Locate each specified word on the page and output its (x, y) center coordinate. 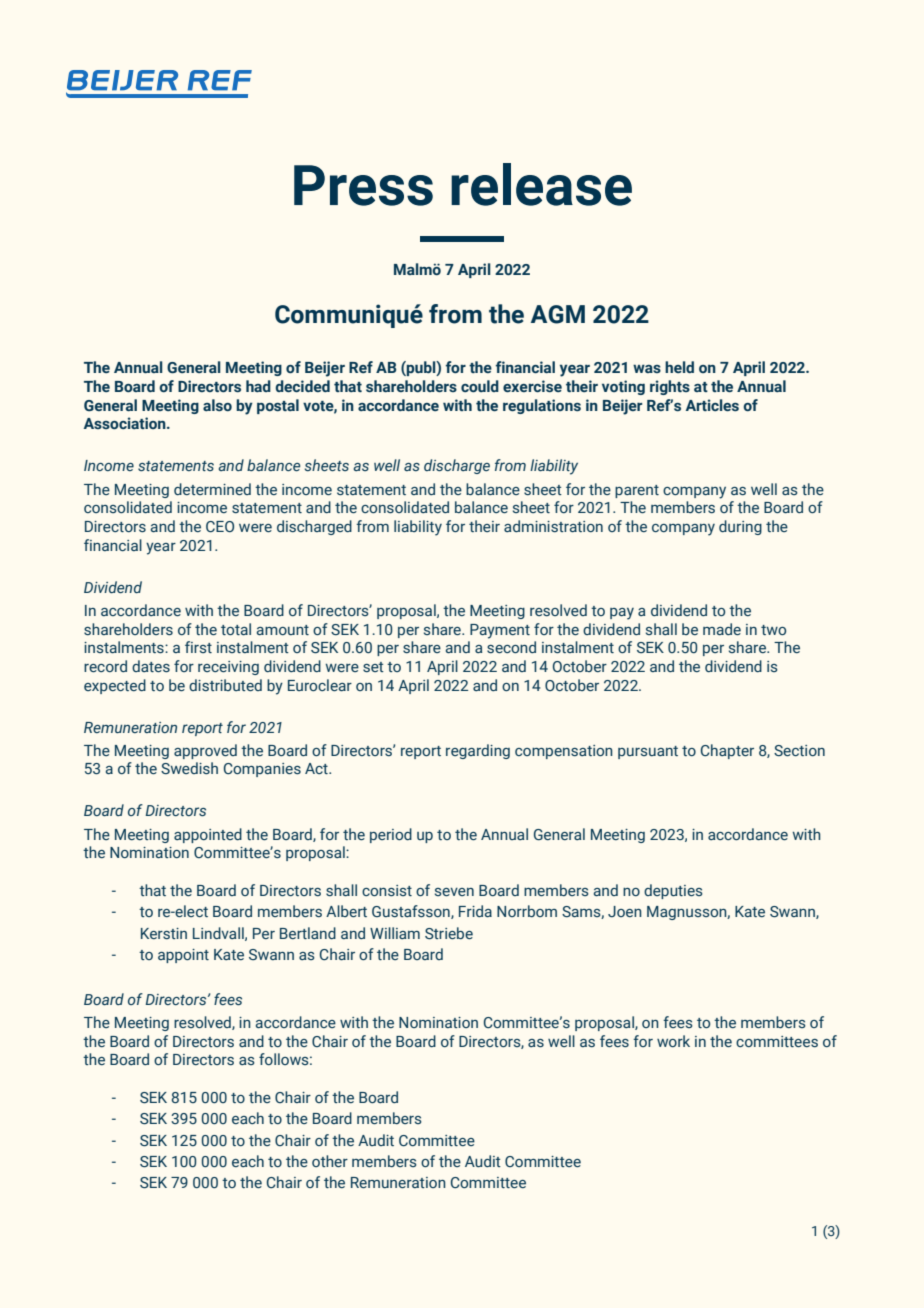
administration (553, 526)
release (541, 184)
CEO (220, 526)
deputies (673, 891)
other (330, 1161)
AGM (558, 314)
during (740, 527)
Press (363, 185)
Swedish (189, 768)
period (391, 835)
